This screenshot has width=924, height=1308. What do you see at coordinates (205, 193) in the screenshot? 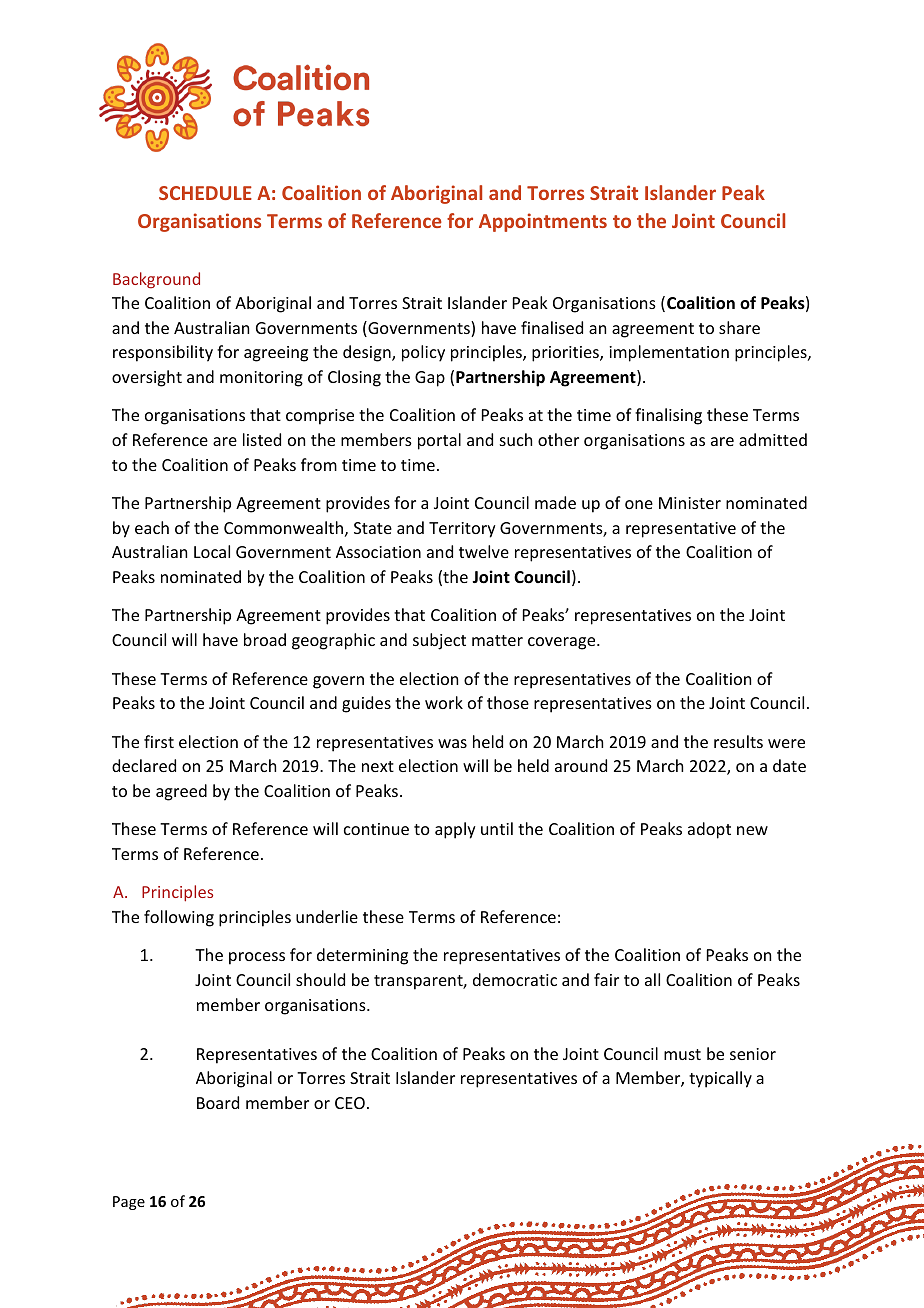
I see `SCHEDULE` at bounding box center [205, 193].
